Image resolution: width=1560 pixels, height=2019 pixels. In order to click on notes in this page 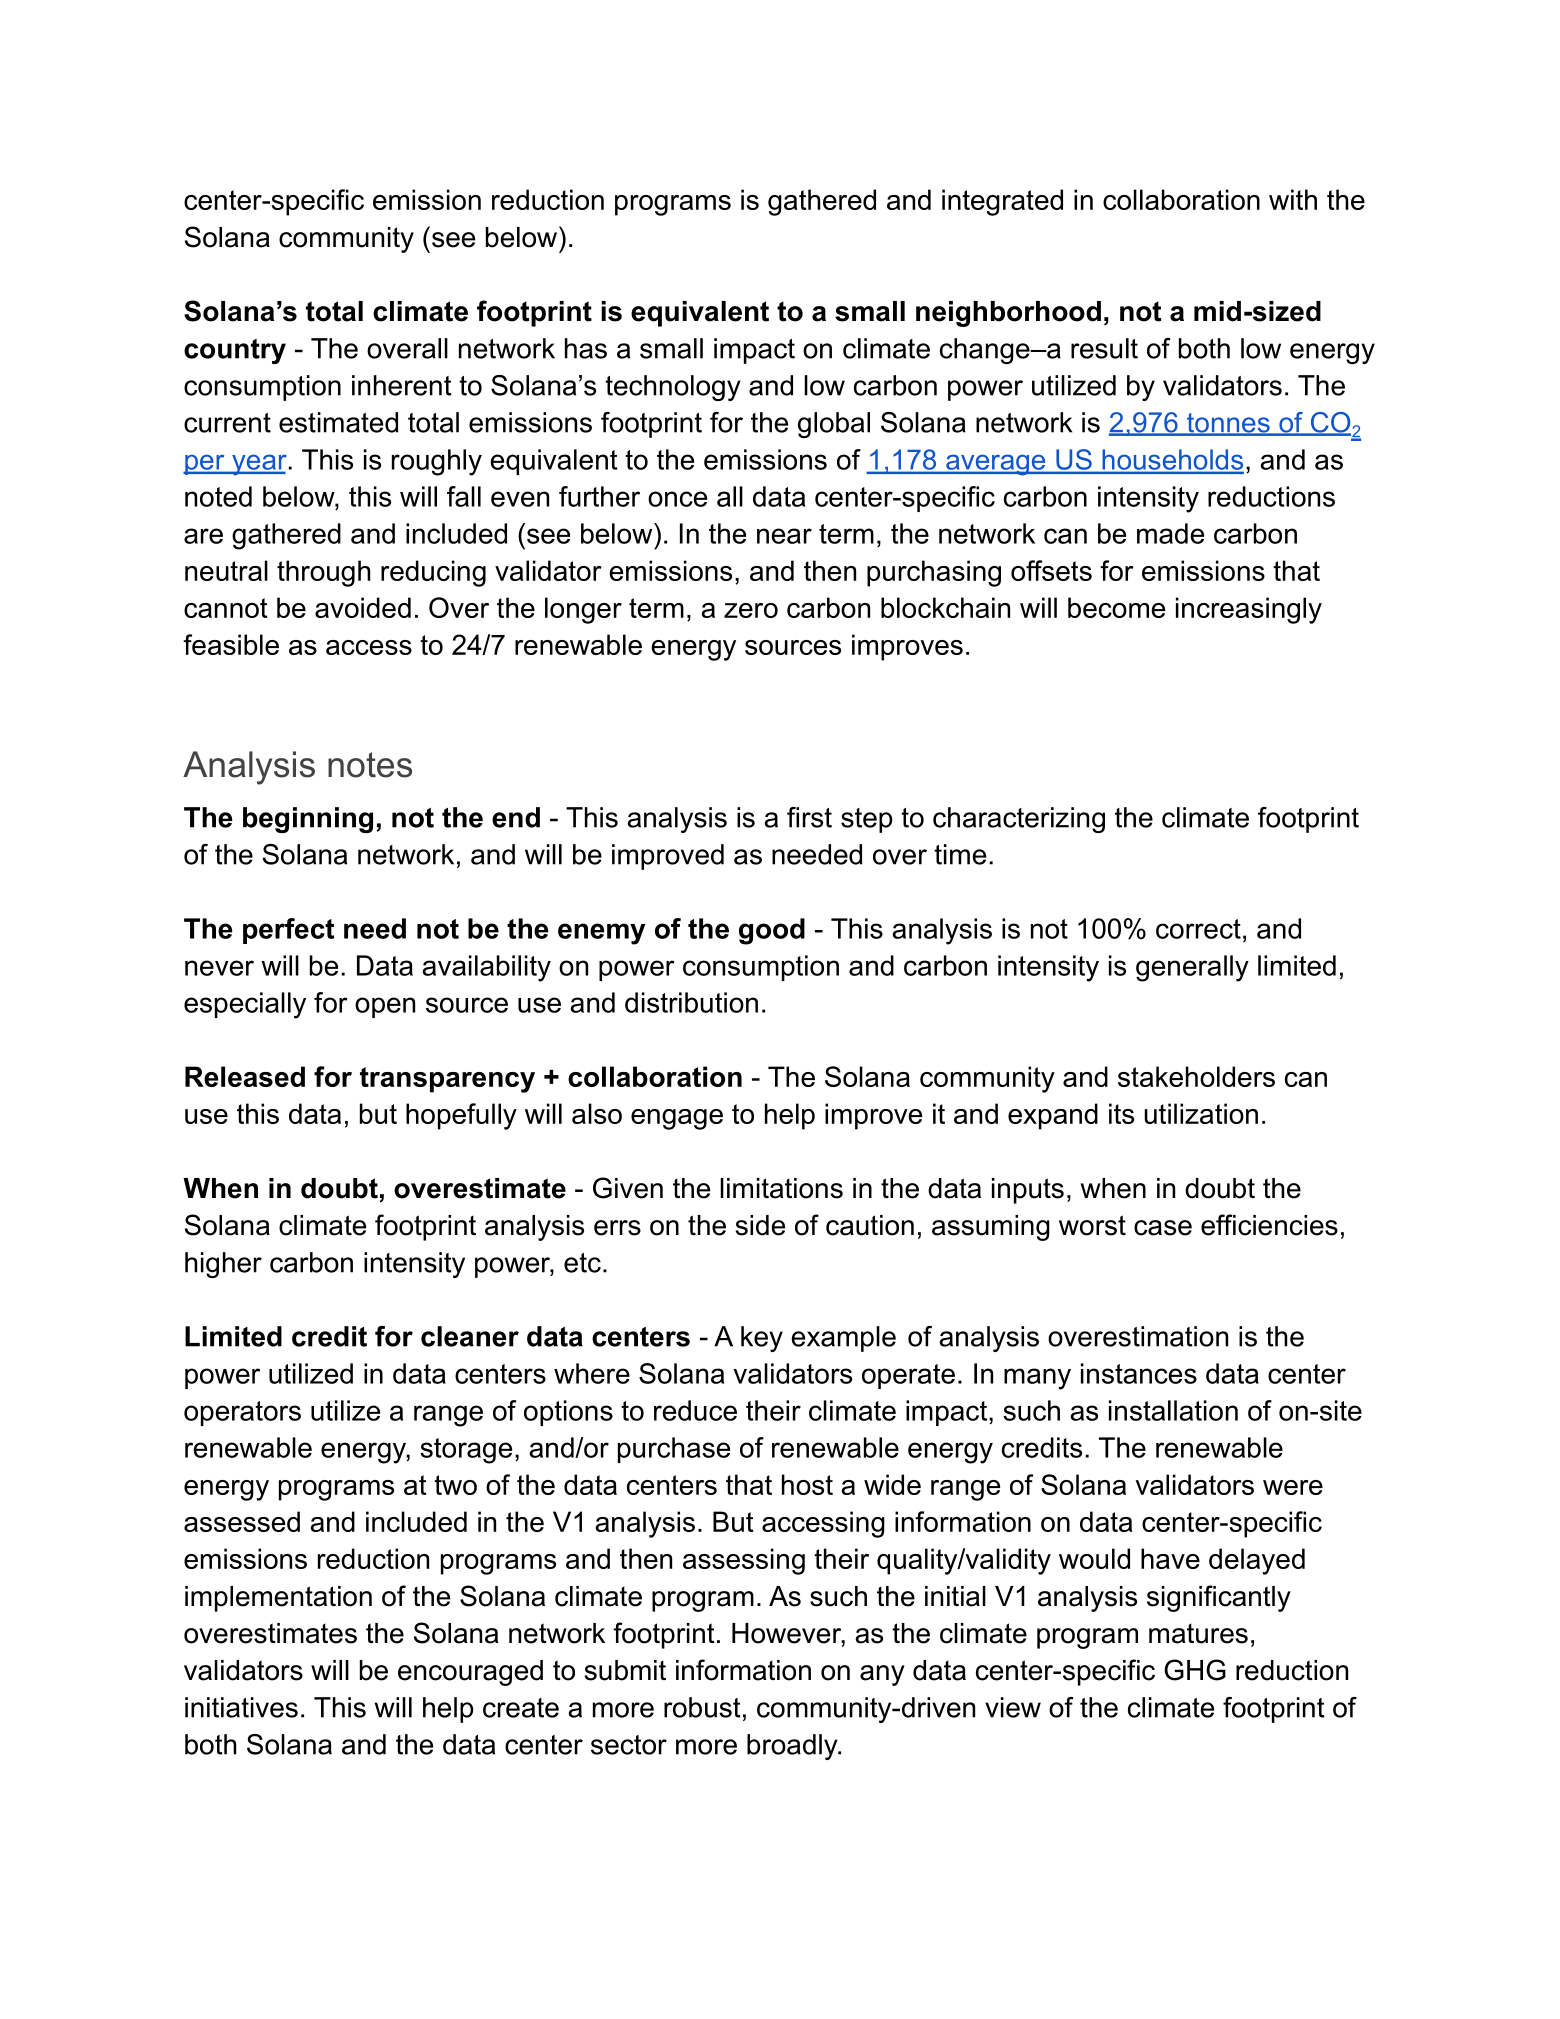, I will do `click(370, 765)`.
